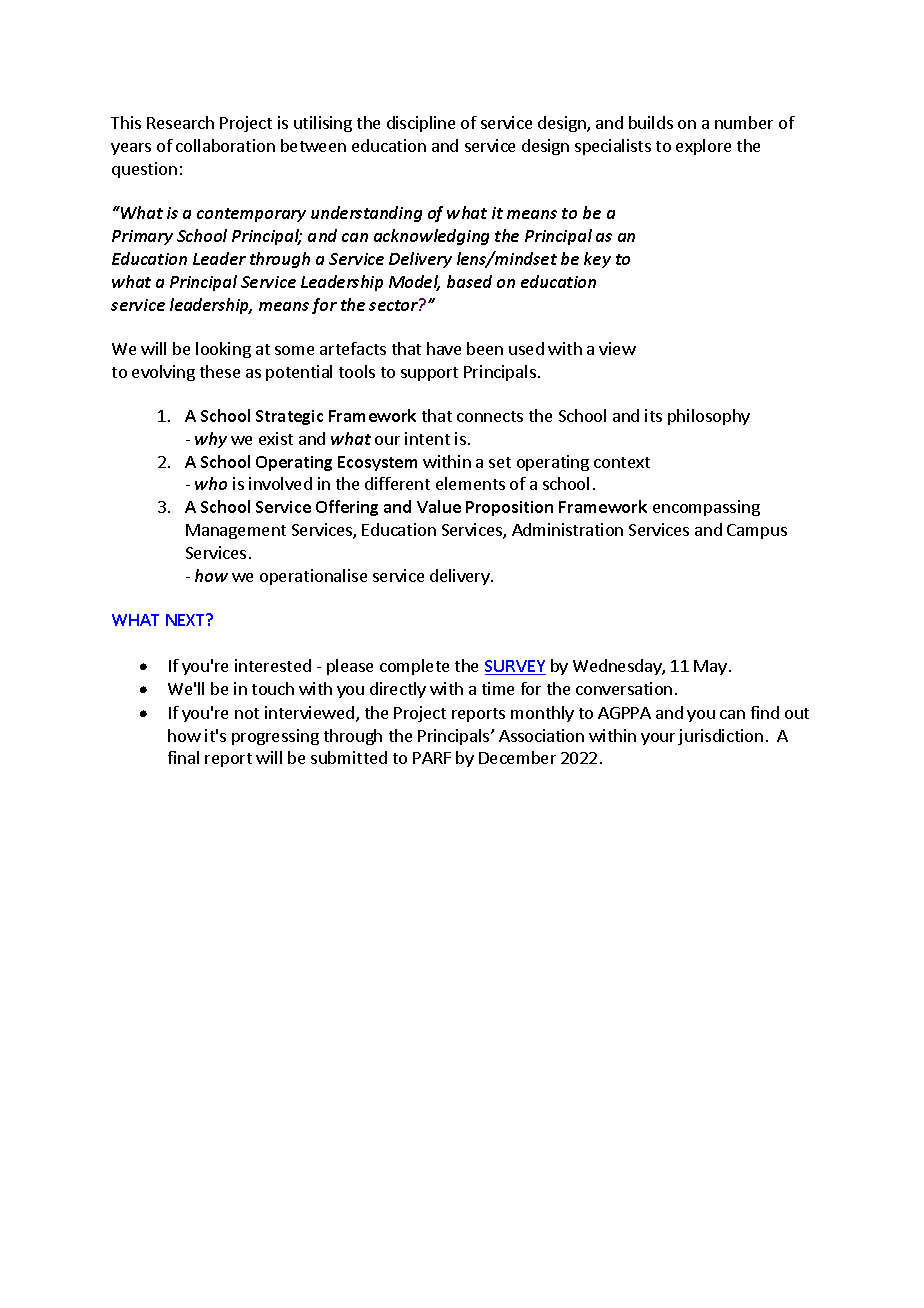 The height and width of the screenshot is (1308, 924). I want to click on final, so click(183, 757).
